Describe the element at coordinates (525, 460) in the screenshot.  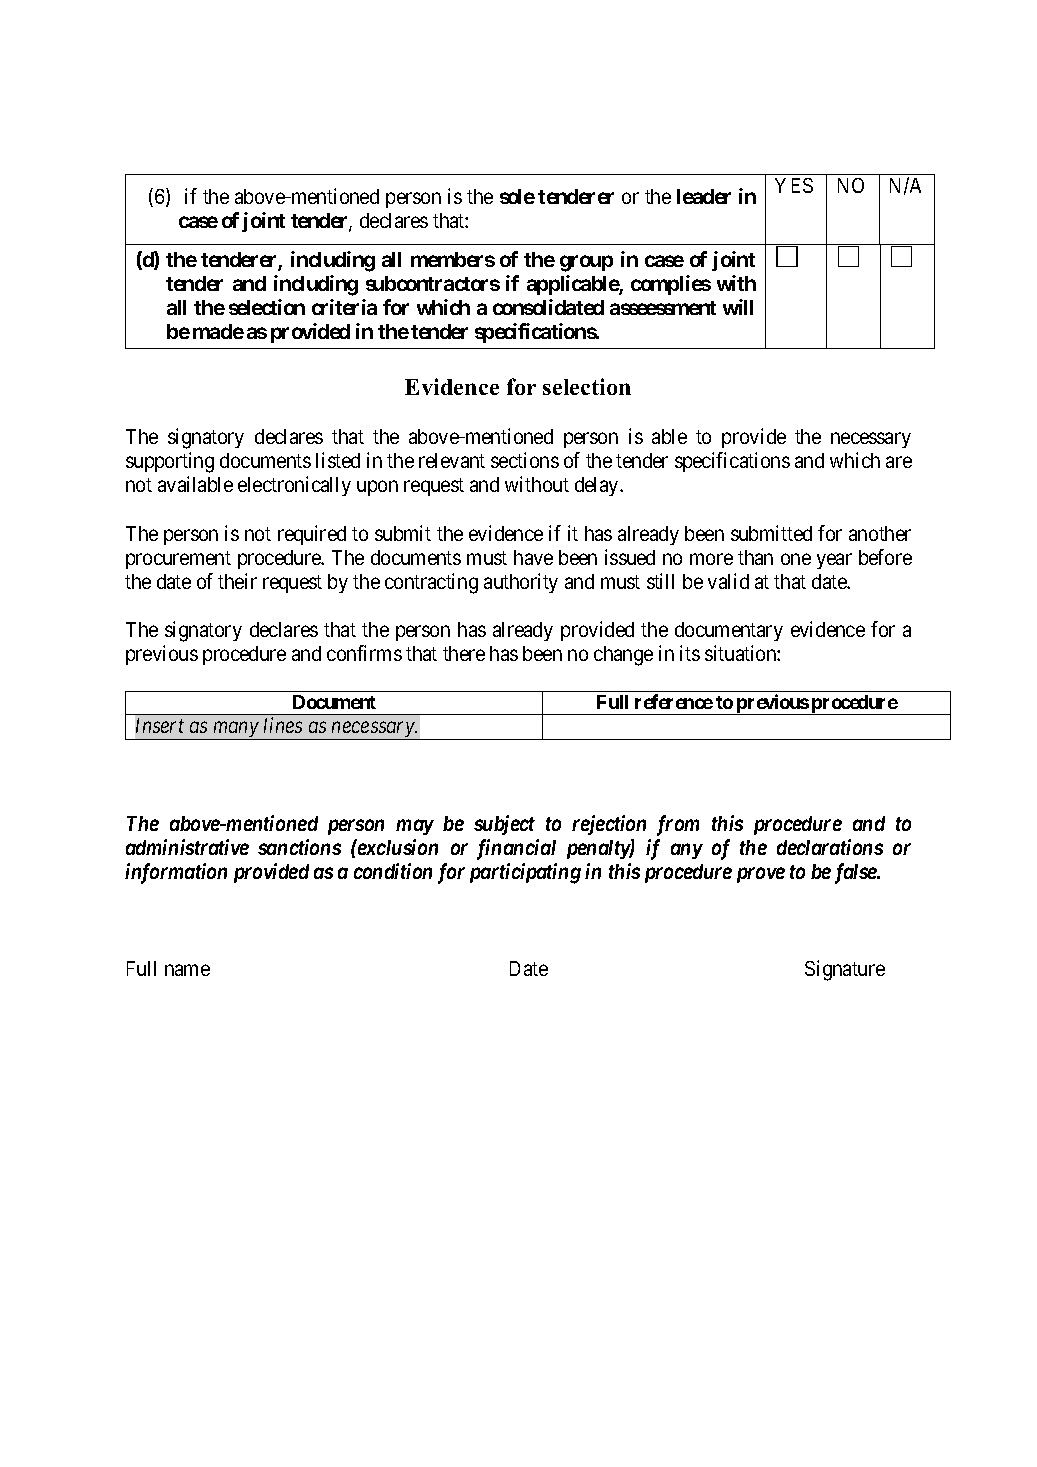
I see `sections` at that location.
